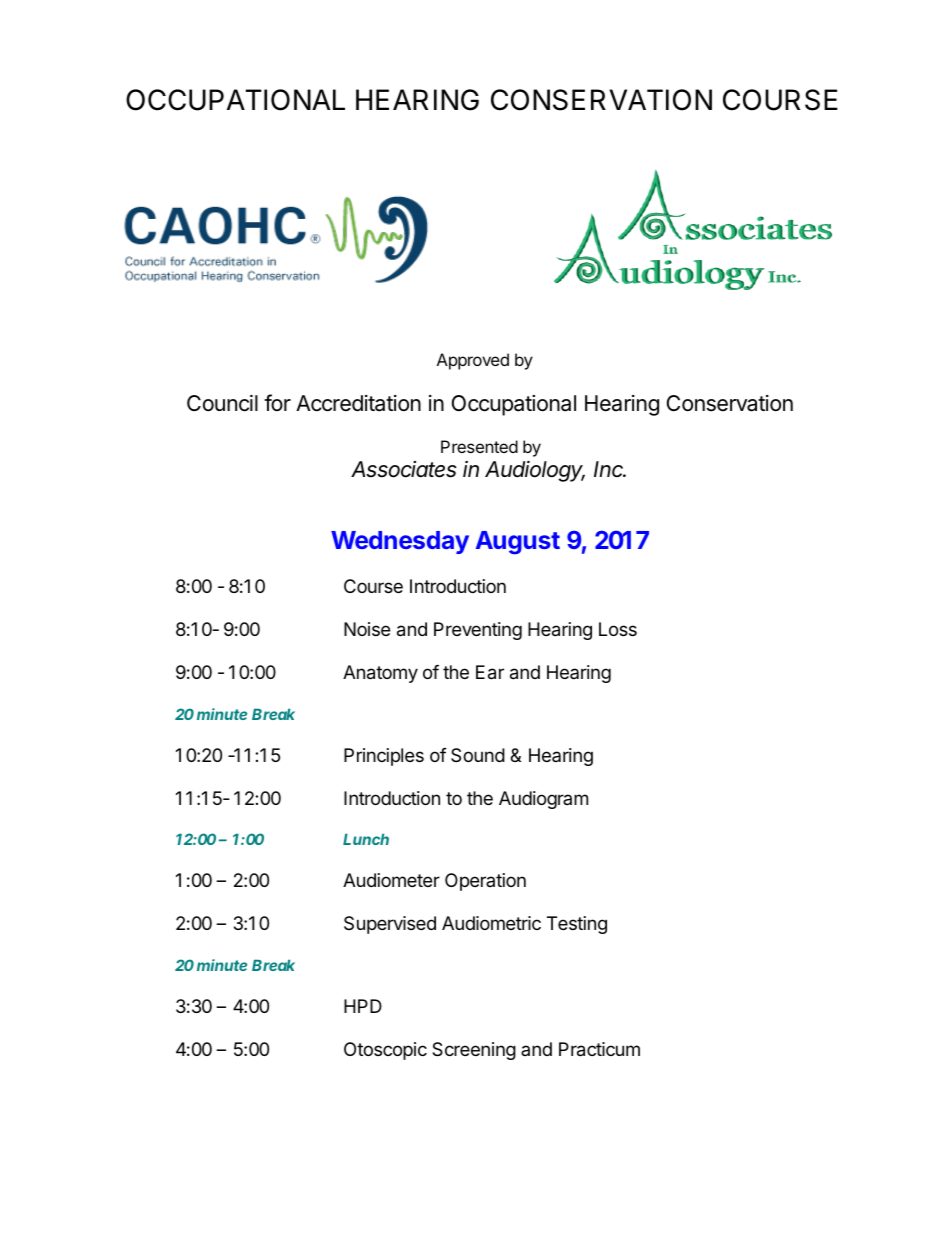 This screenshot has width=952, height=1233. Describe the element at coordinates (277, 402) in the screenshot. I see `for` at that location.
